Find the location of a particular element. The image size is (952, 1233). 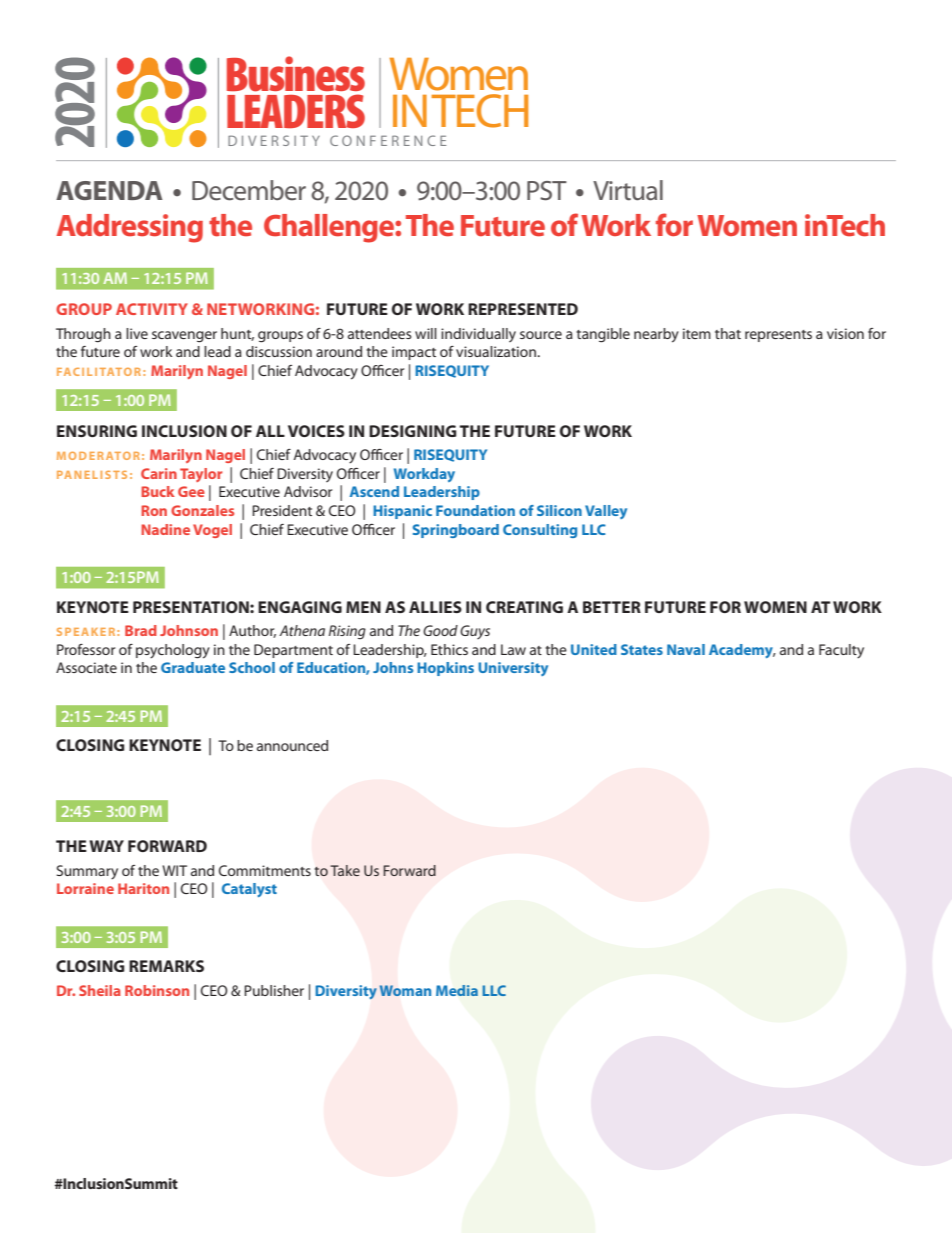

Nadine is located at coordinates (165, 529).
